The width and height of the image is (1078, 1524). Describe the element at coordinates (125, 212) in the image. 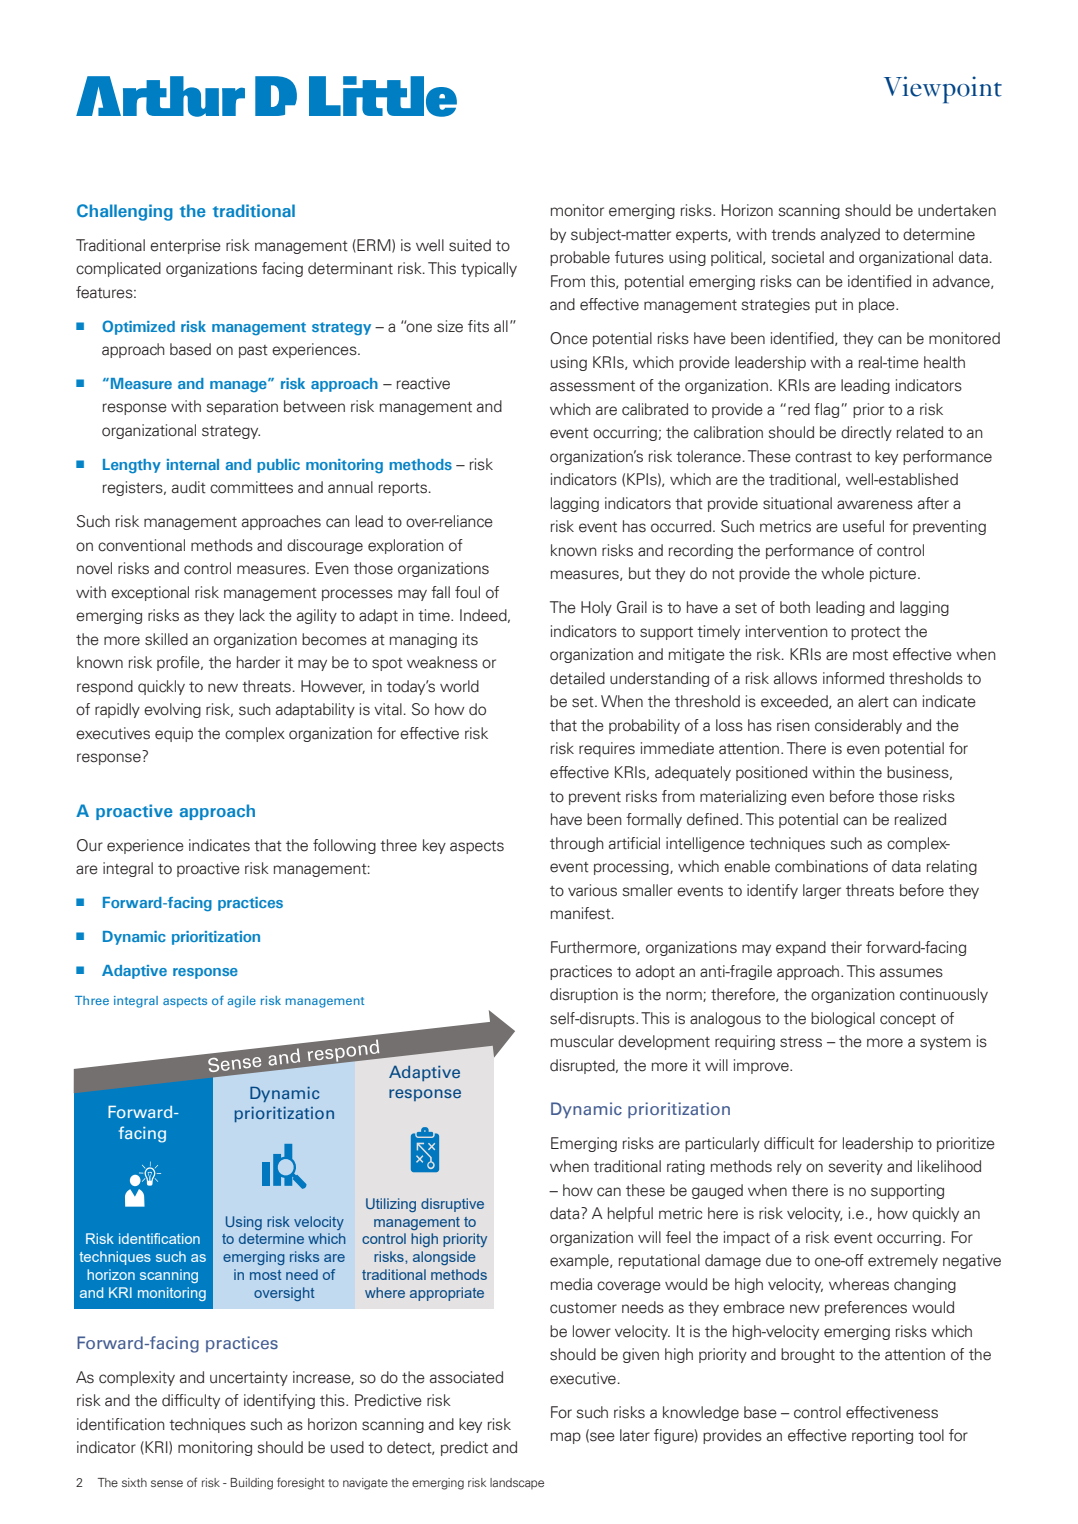

I see `Challenging` at that location.
